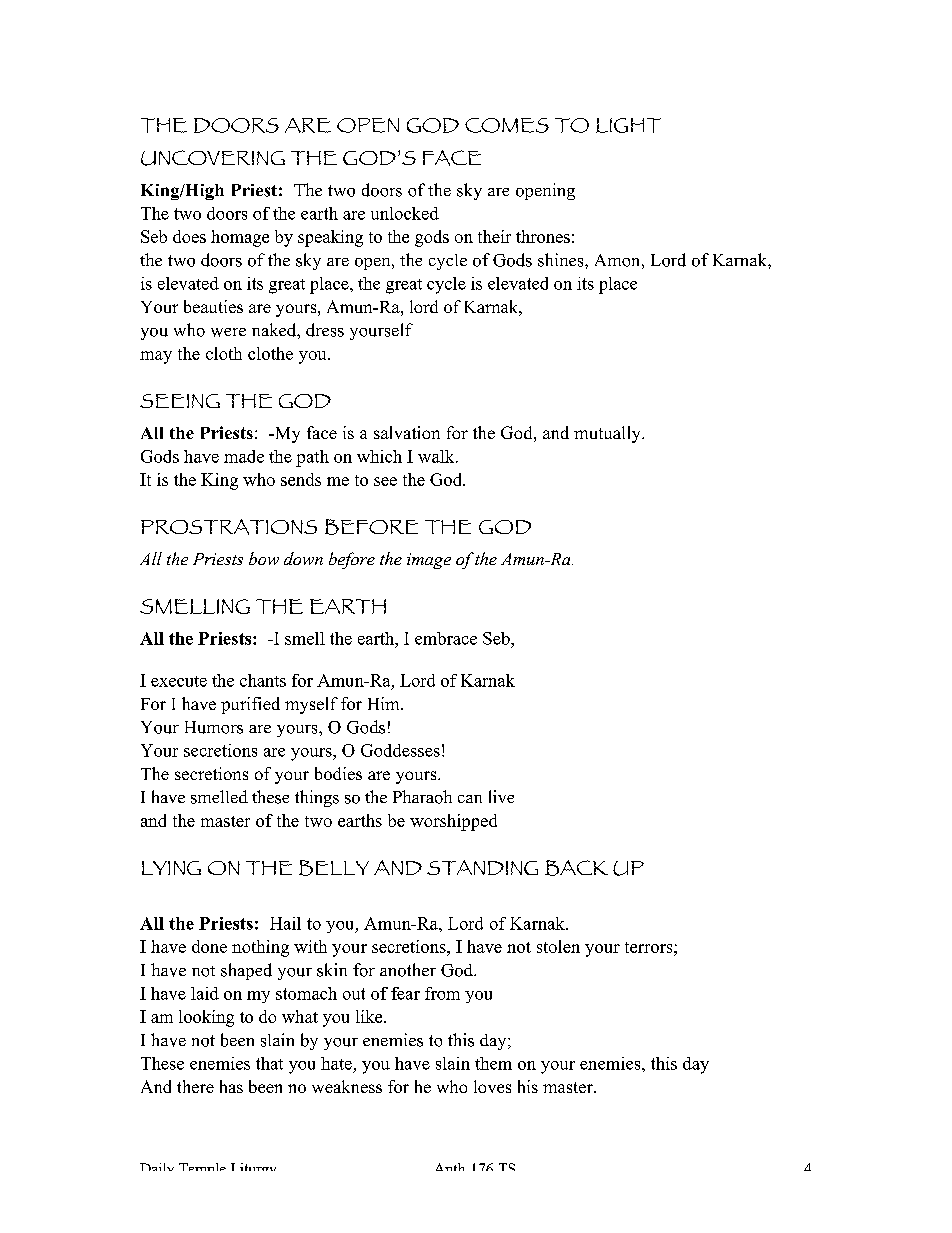 The image size is (952, 1233). Describe the element at coordinates (405, 213) in the screenshot. I see `unlocked` at that location.
